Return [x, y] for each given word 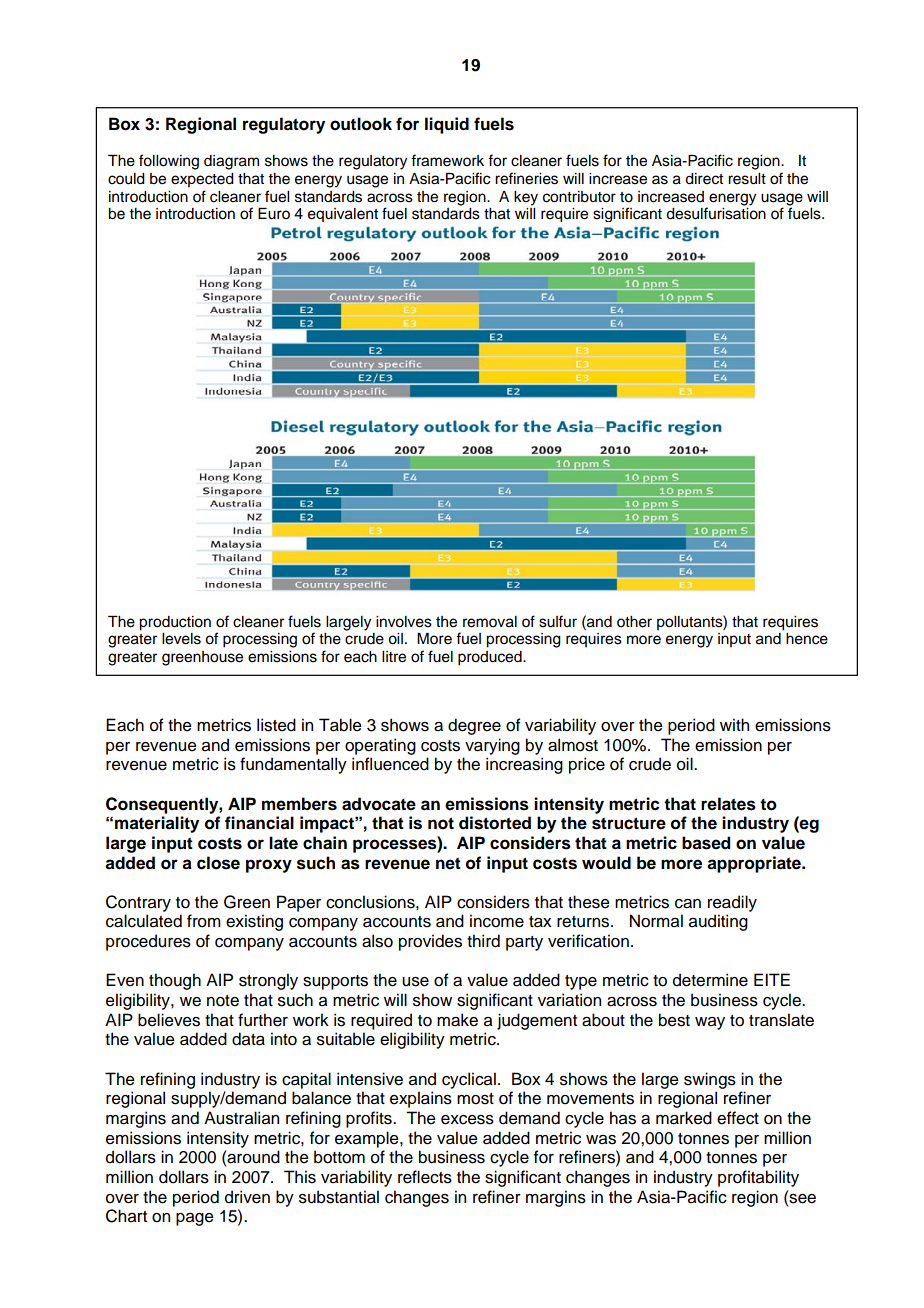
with [734, 724]
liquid [447, 125]
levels [181, 639]
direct [704, 179]
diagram [231, 162]
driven [247, 1197]
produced [491, 658]
